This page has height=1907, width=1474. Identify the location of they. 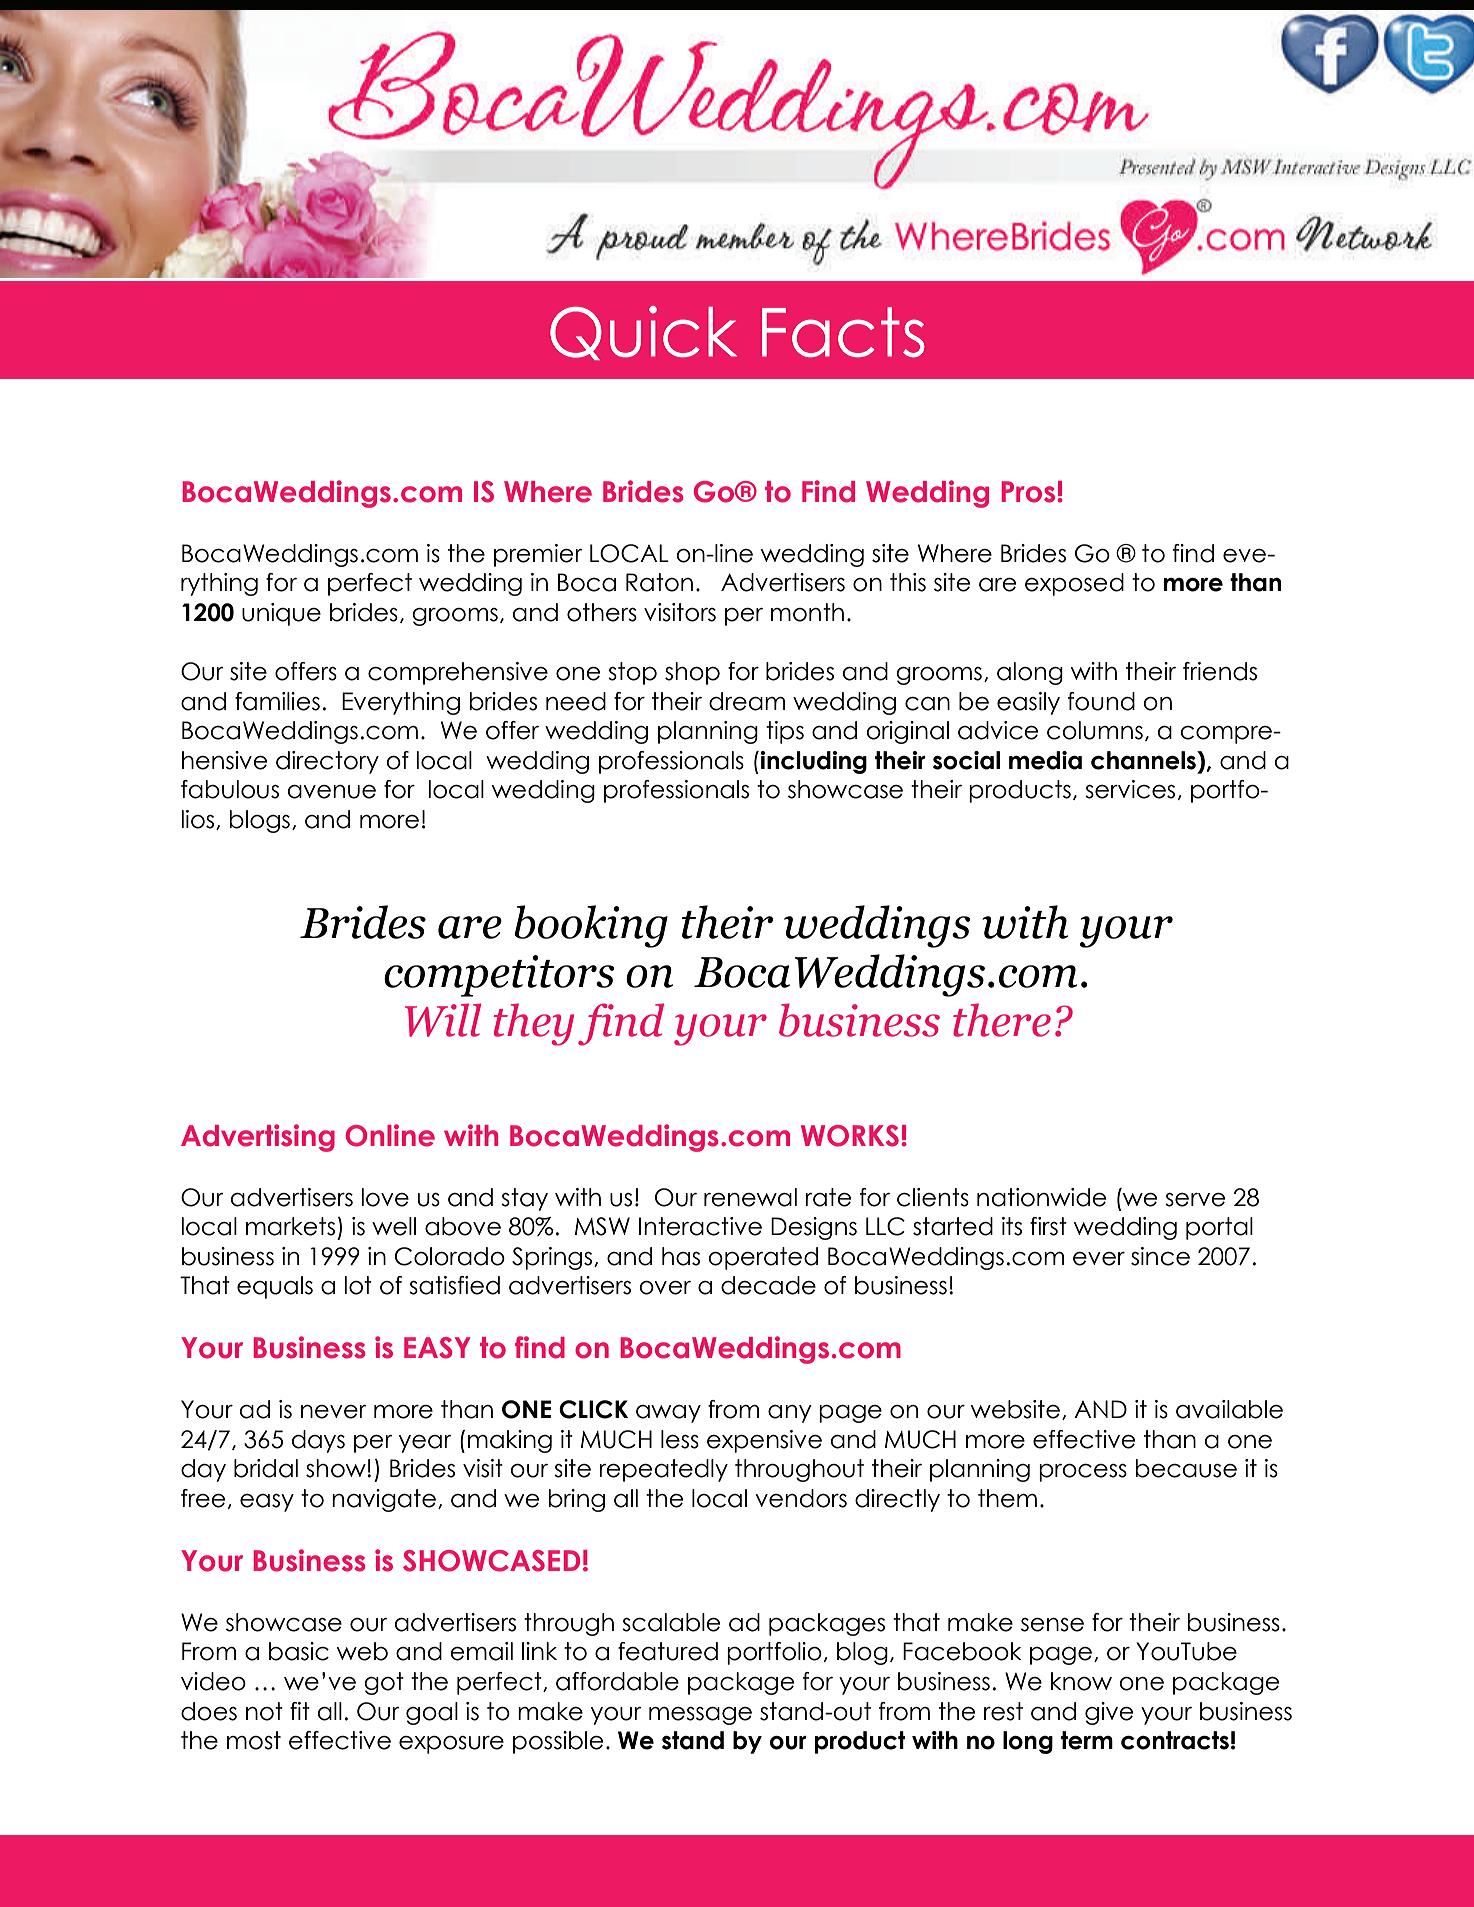
(534, 1024).
